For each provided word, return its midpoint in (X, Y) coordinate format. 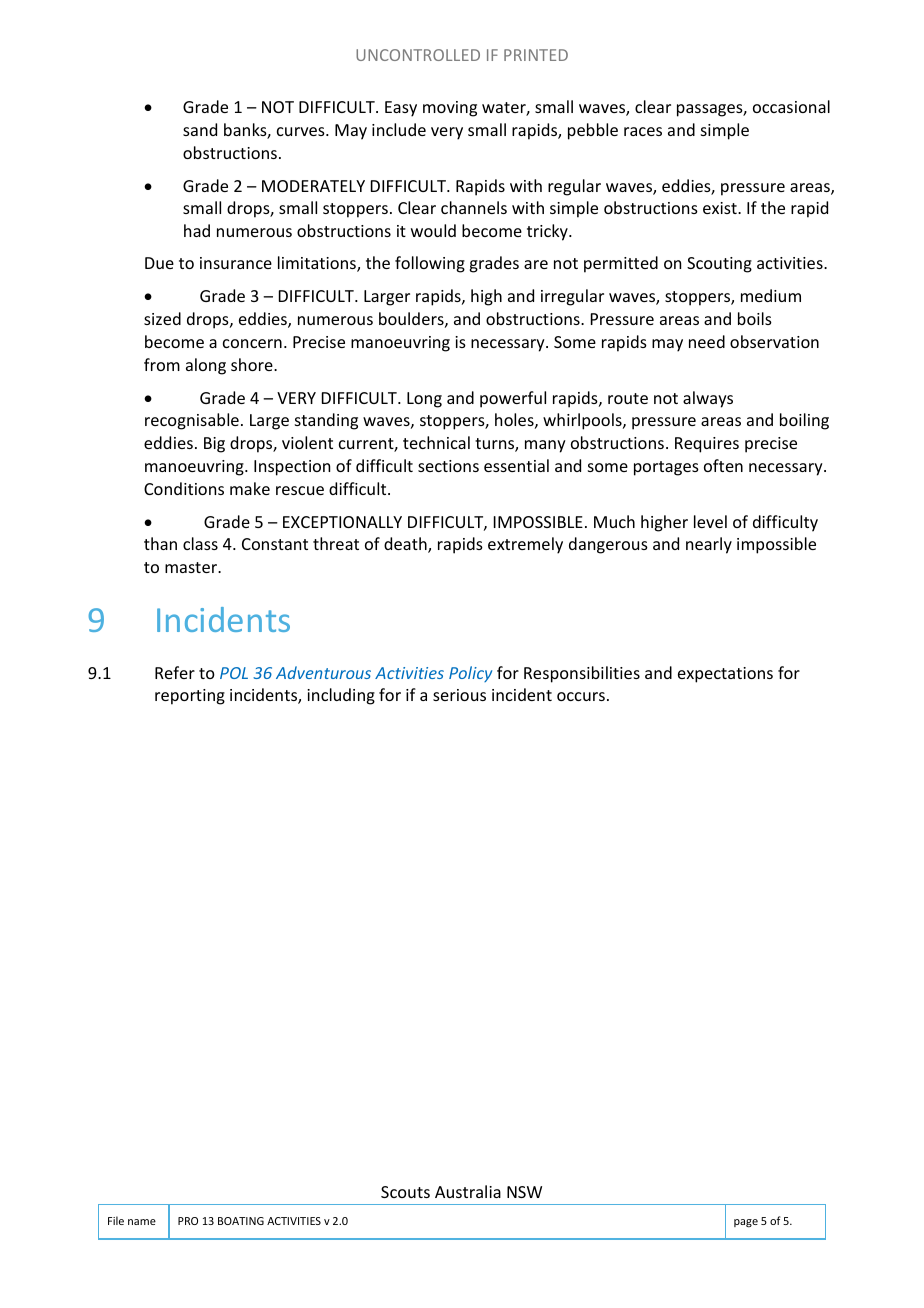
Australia (468, 1191)
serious (459, 695)
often (723, 465)
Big (214, 445)
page (746, 1223)
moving (450, 109)
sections (448, 466)
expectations (725, 675)
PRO (188, 1221)
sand (200, 129)
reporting (190, 697)
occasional (791, 106)
